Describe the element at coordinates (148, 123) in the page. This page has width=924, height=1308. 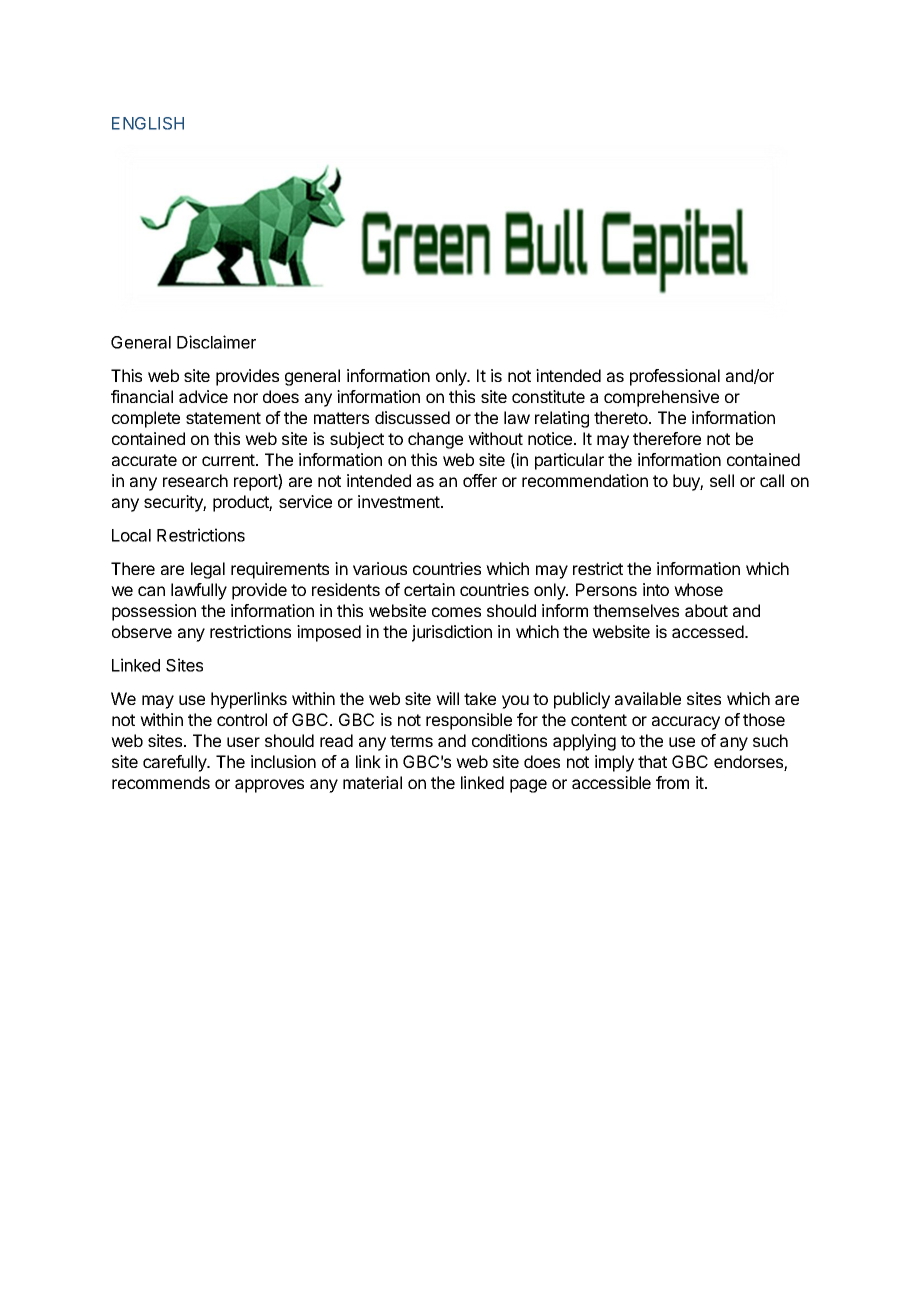
I see `ENGLISH` at that location.
